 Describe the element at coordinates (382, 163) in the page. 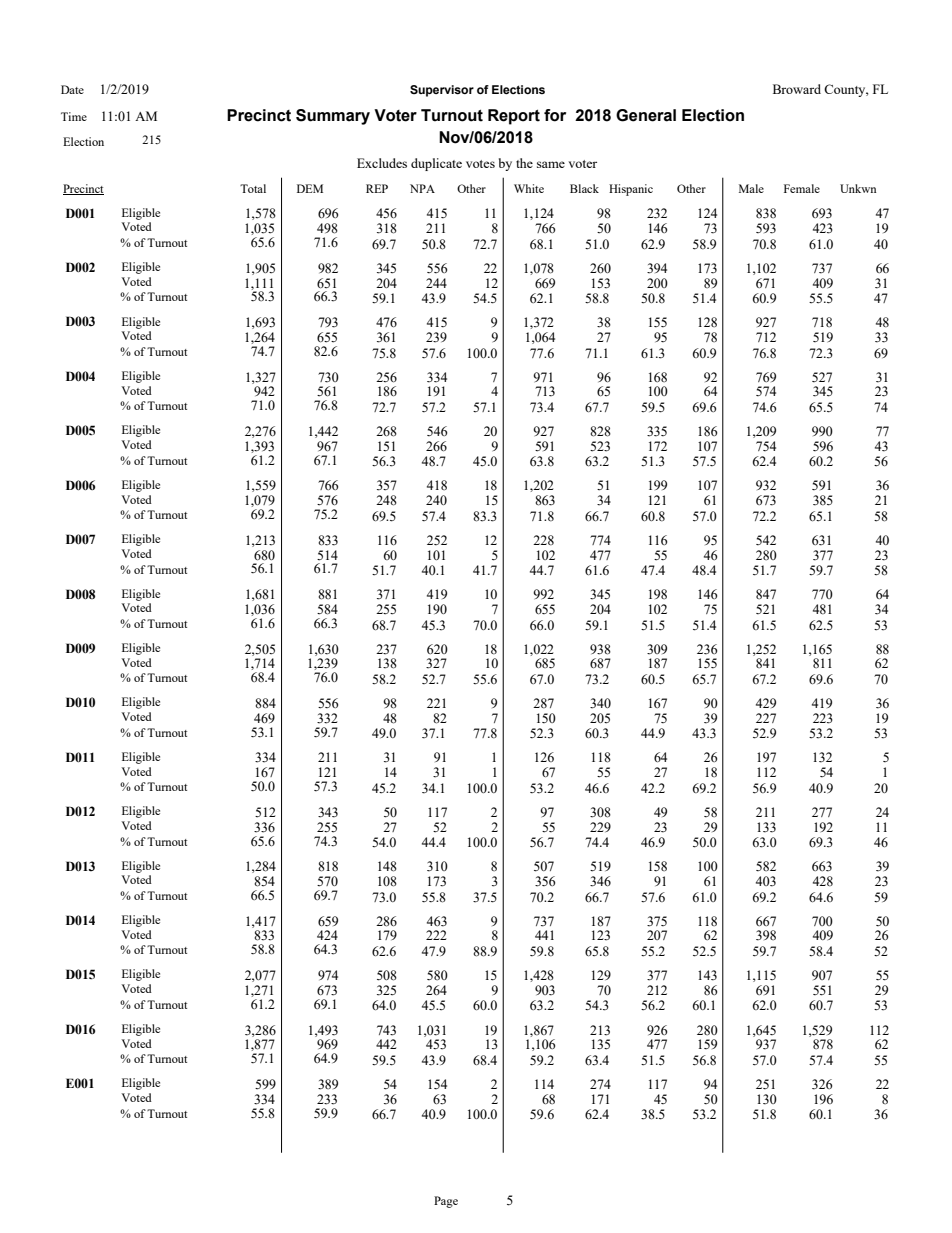

I see `Excludes` at that location.
